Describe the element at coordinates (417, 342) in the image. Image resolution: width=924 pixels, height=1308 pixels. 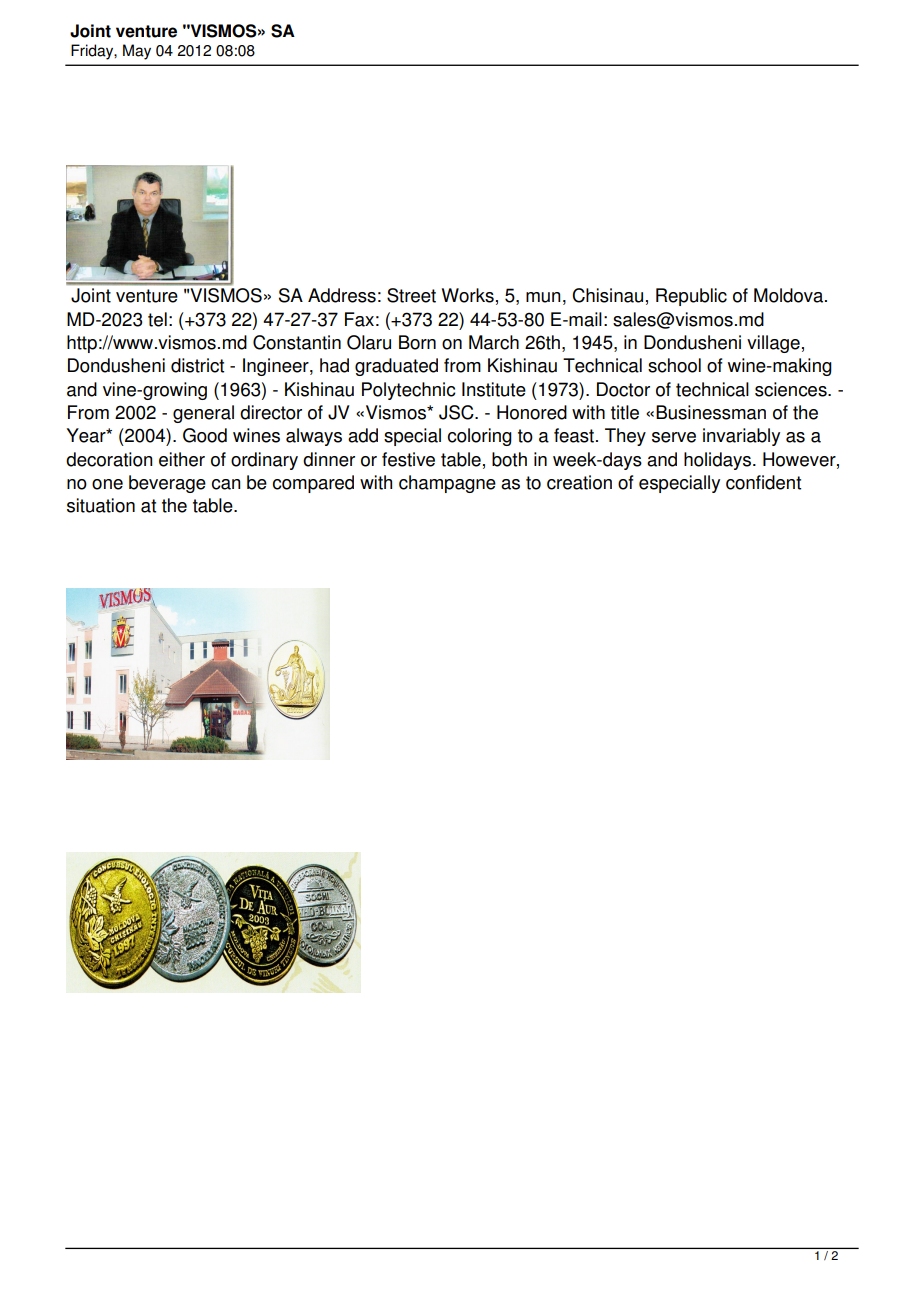
I see `Born` at that location.
